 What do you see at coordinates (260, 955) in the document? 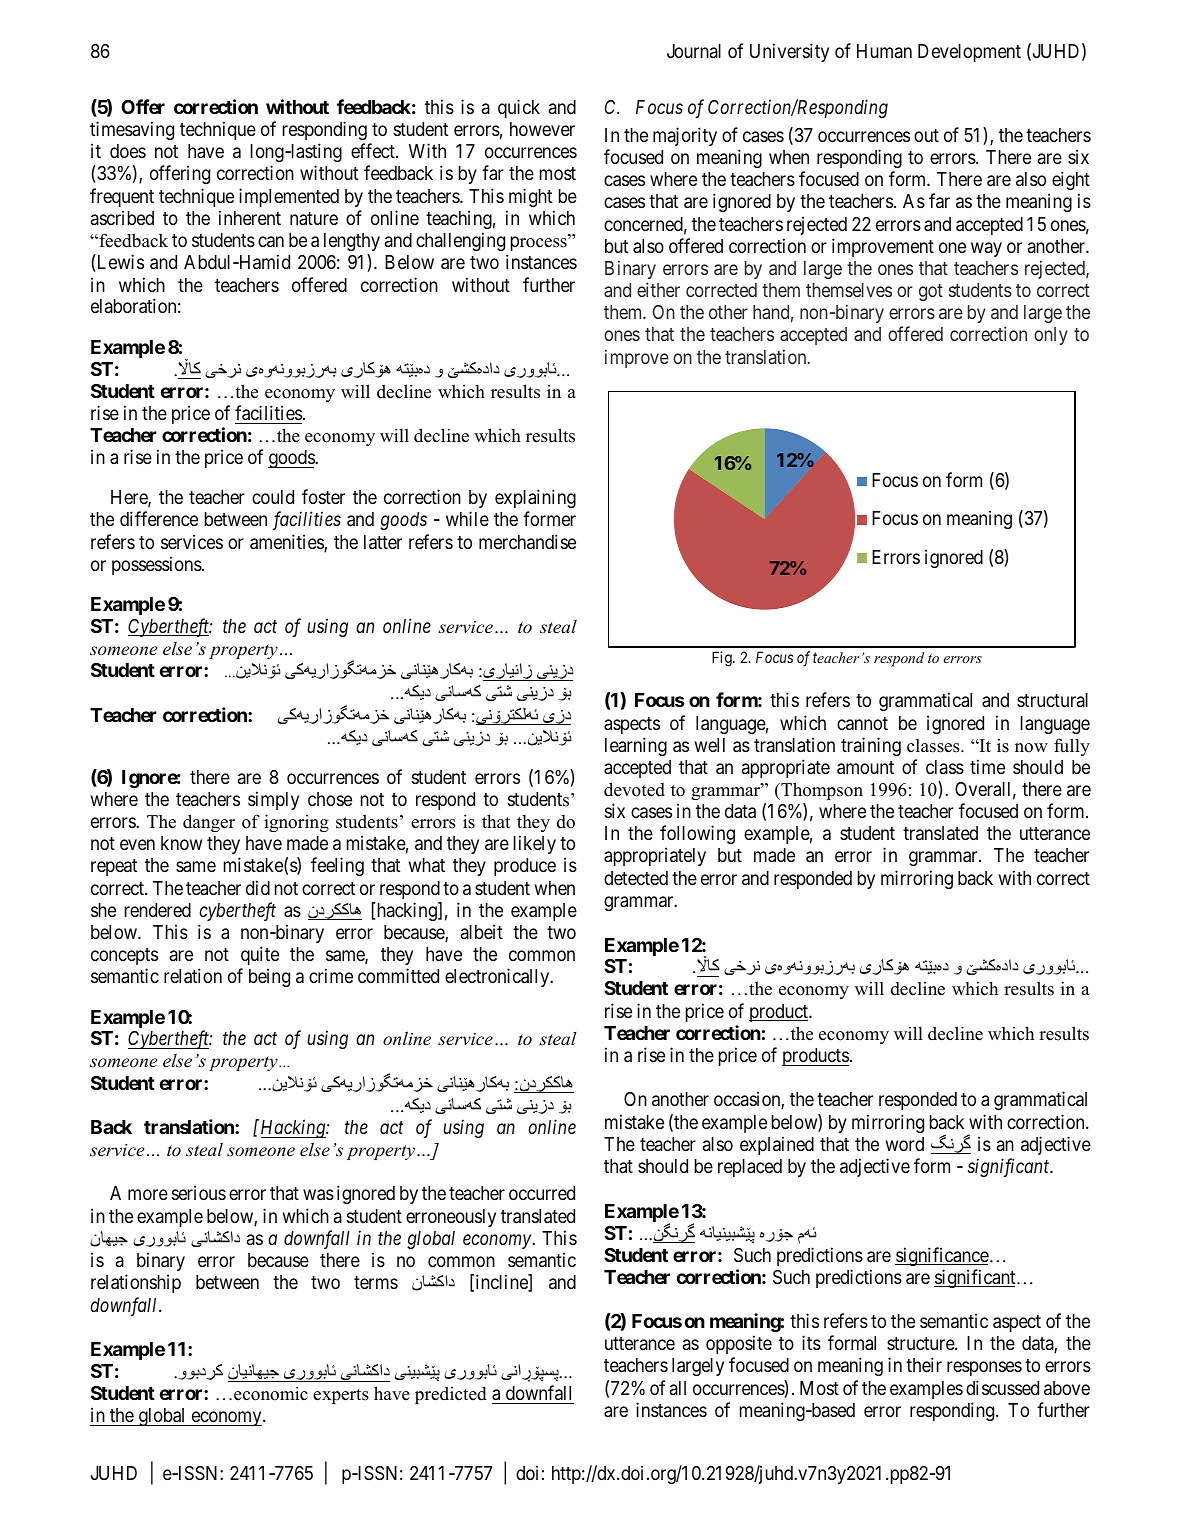
I see `quite` at bounding box center [260, 955].
